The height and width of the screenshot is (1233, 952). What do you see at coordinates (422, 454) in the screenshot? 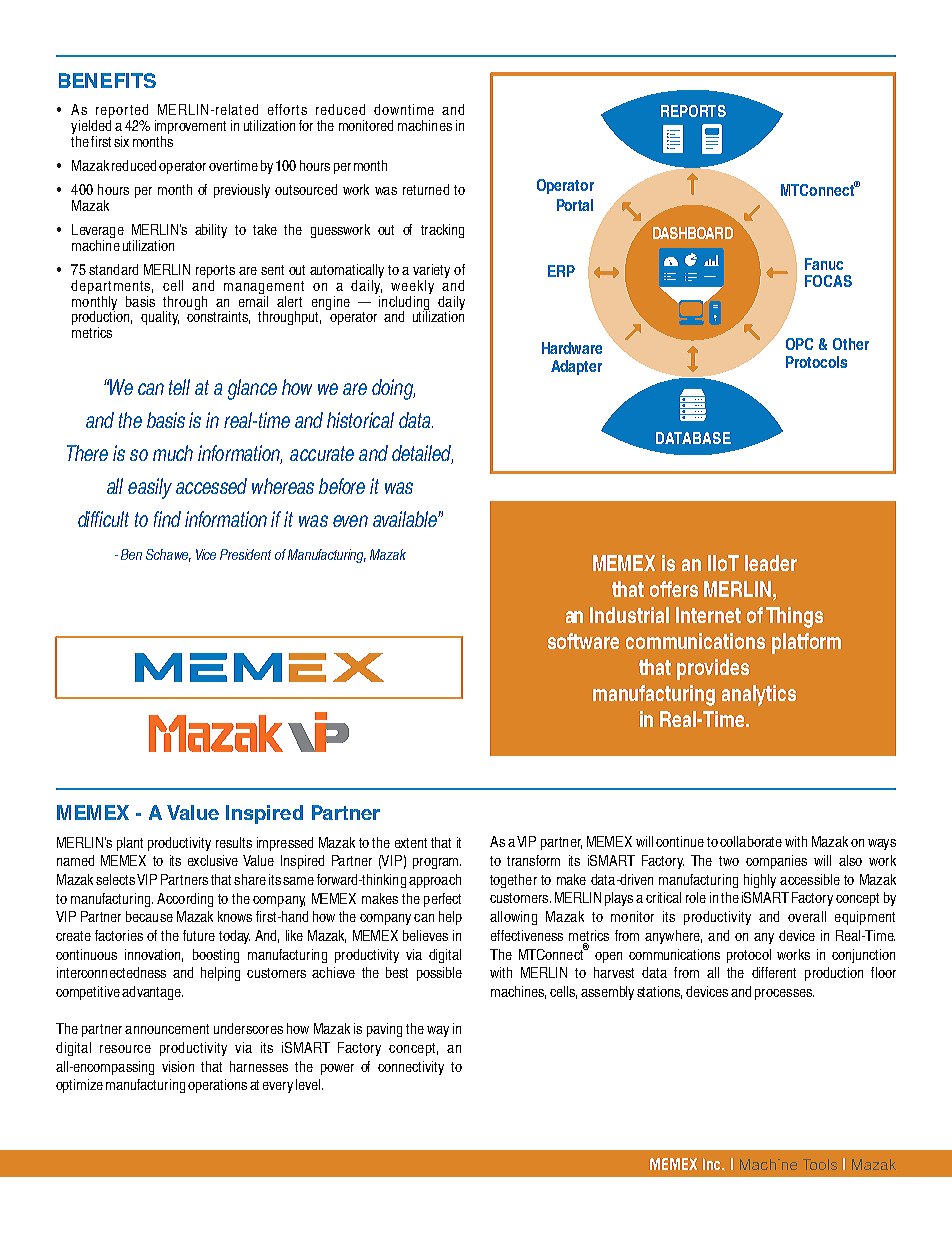
I see `detailed` at bounding box center [422, 454].
